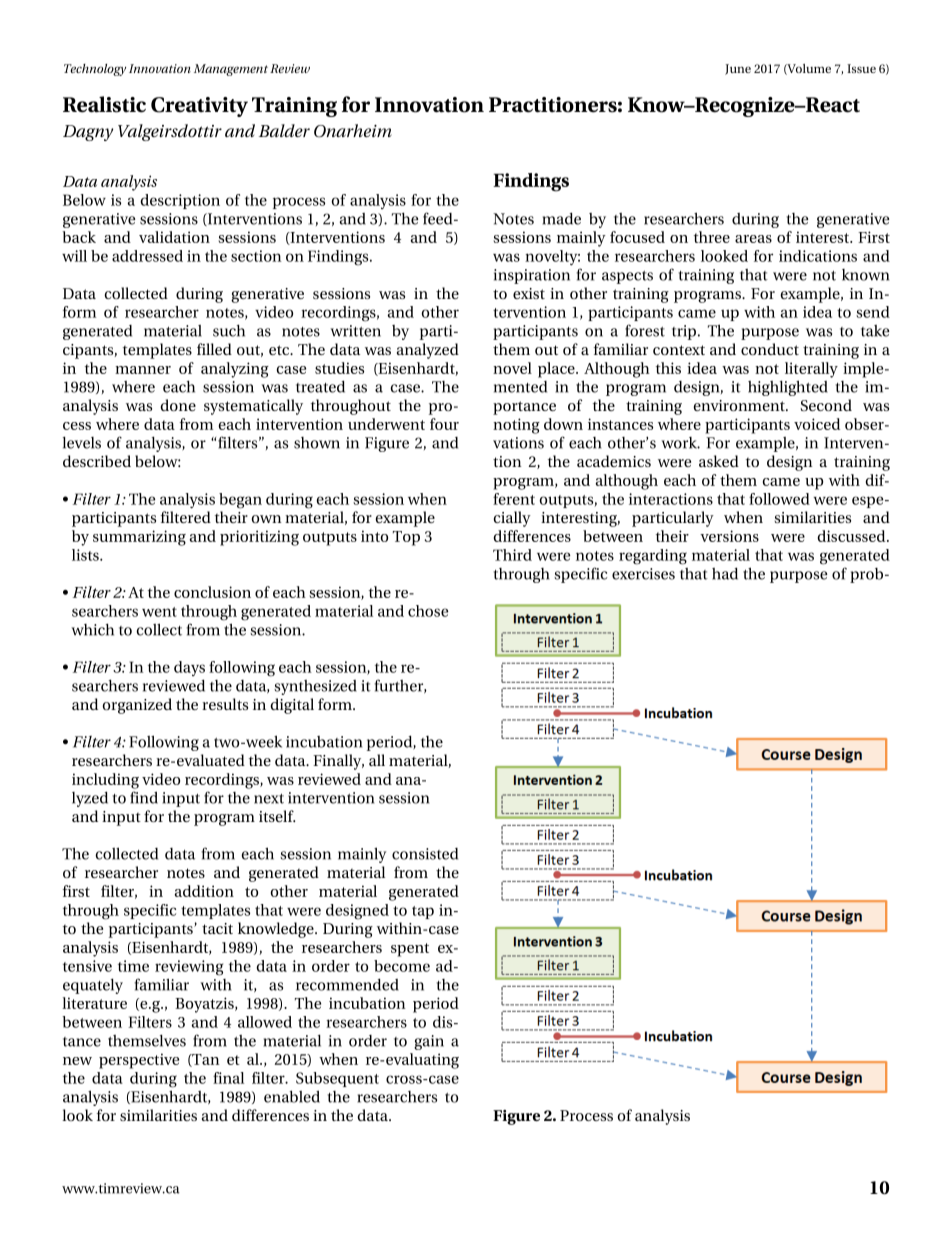 The height and width of the screenshot is (1233, 952). Describe the element at coordinates (212, 592) in the screenshot. I see `conclusion` at that location.
